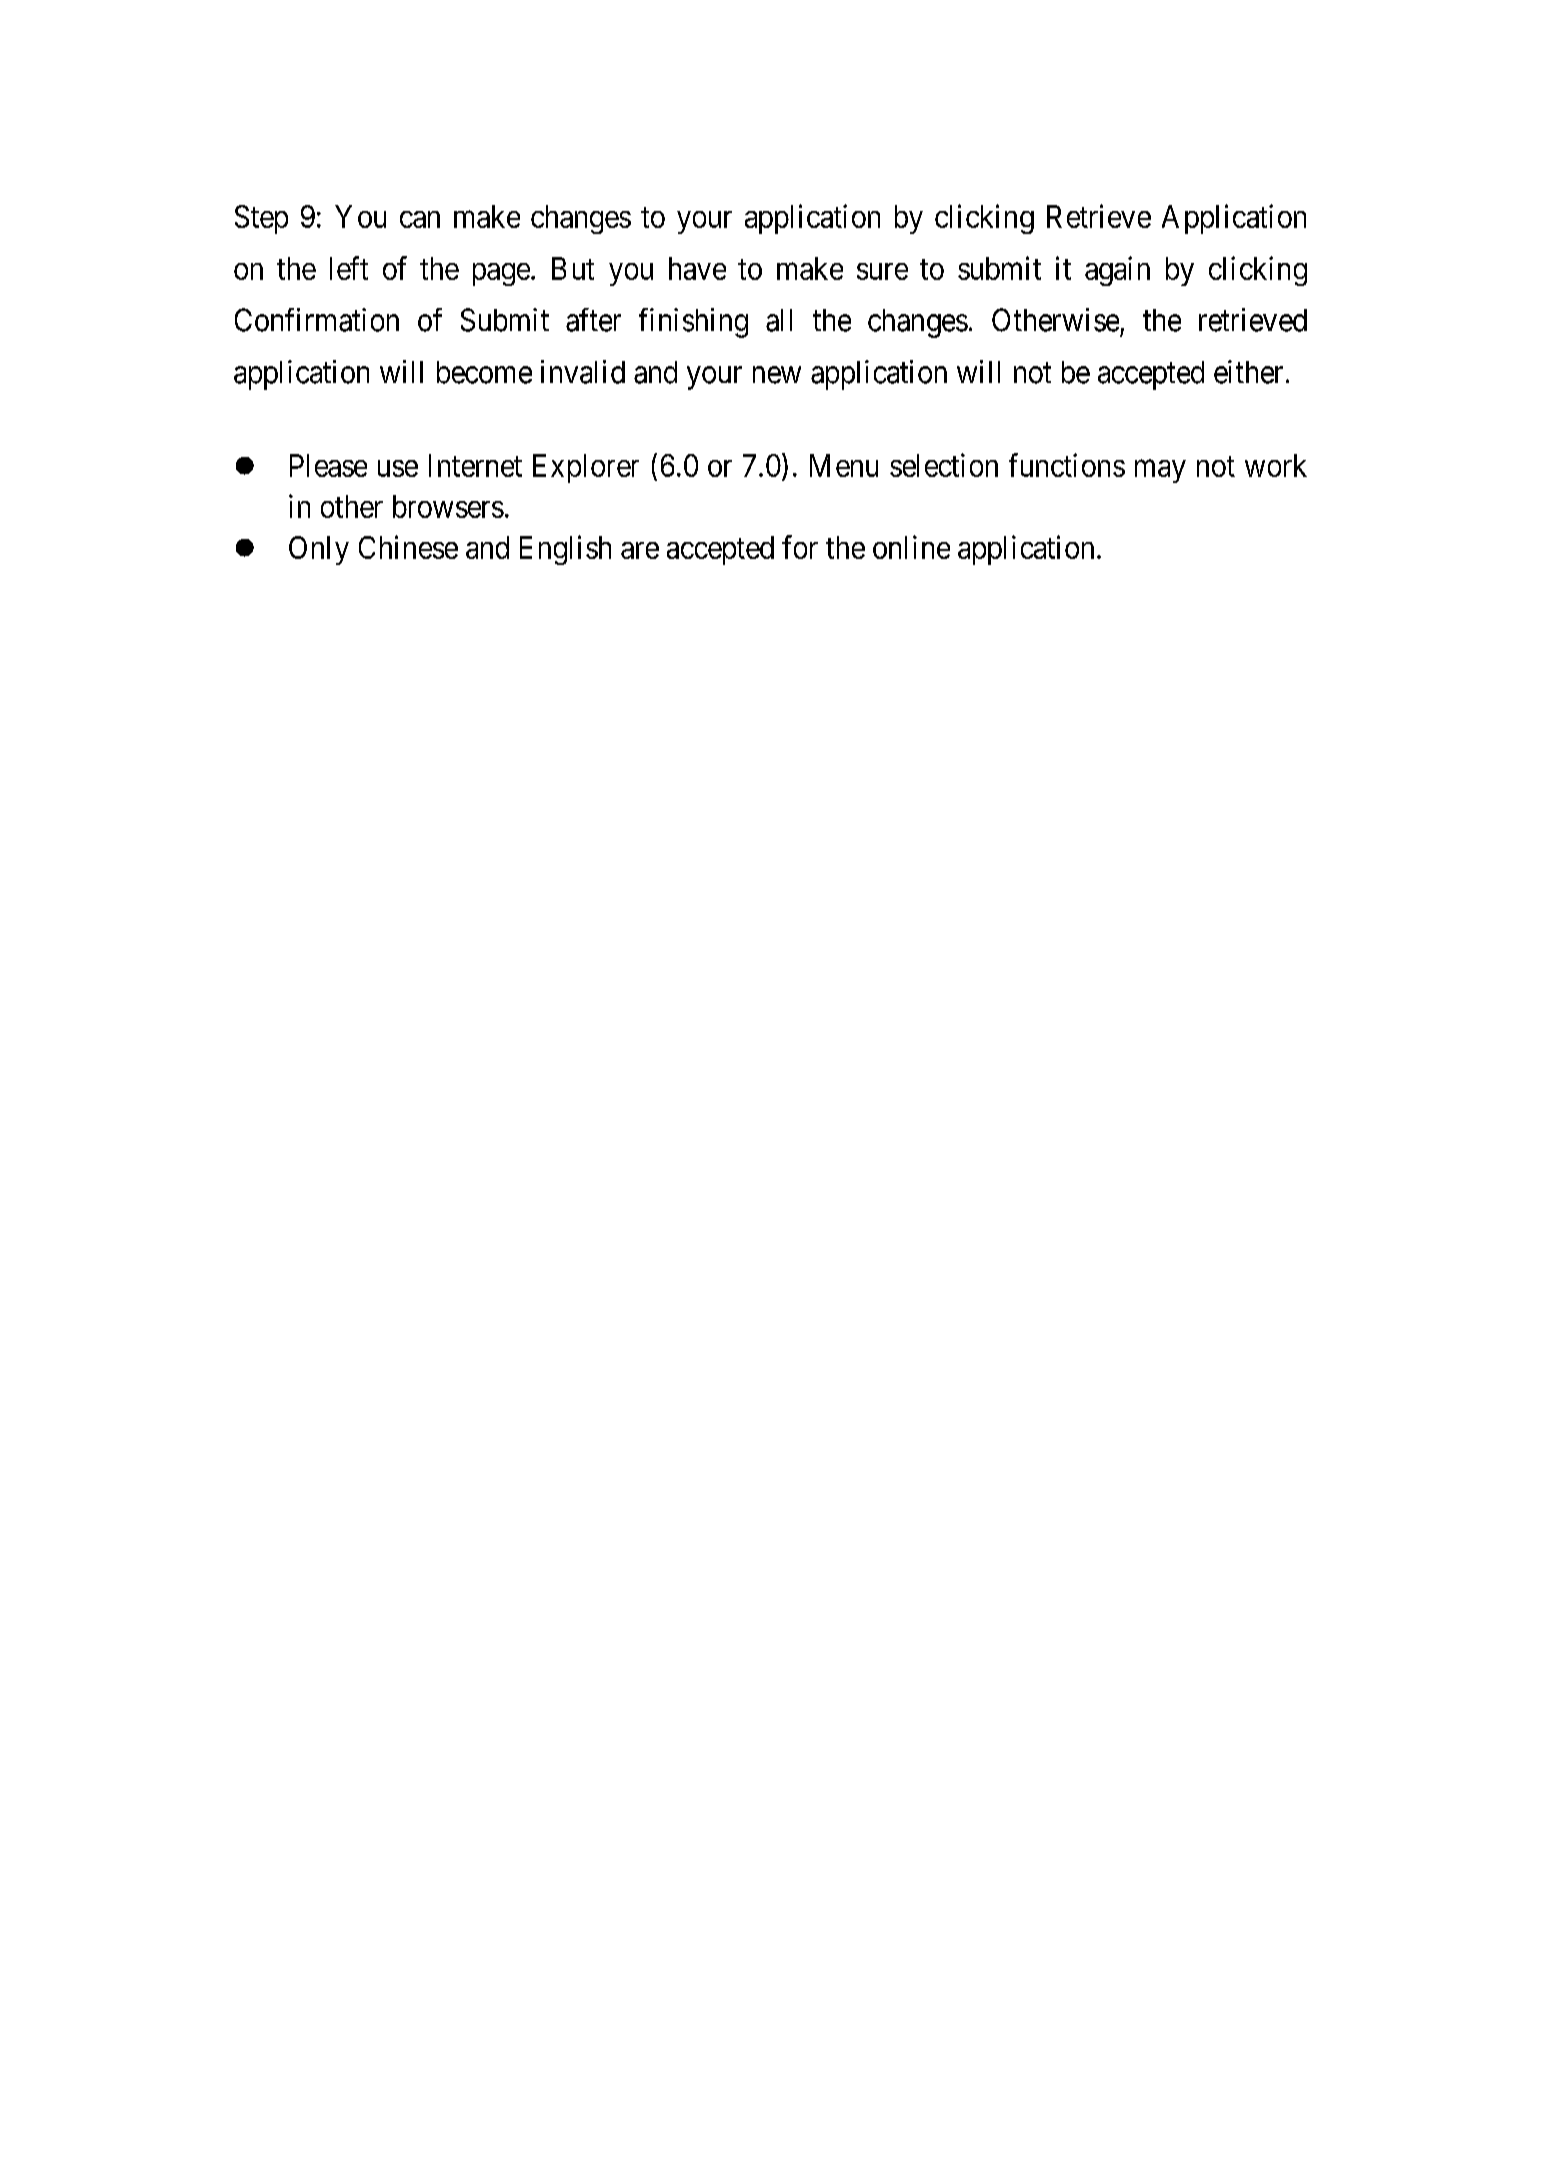 Image resolution: width=1541 pixels, height=2180 pixels. What do you see at coordinates (800, 547) in the screenshot?
I see `for` at bounding box center [800, 547].
